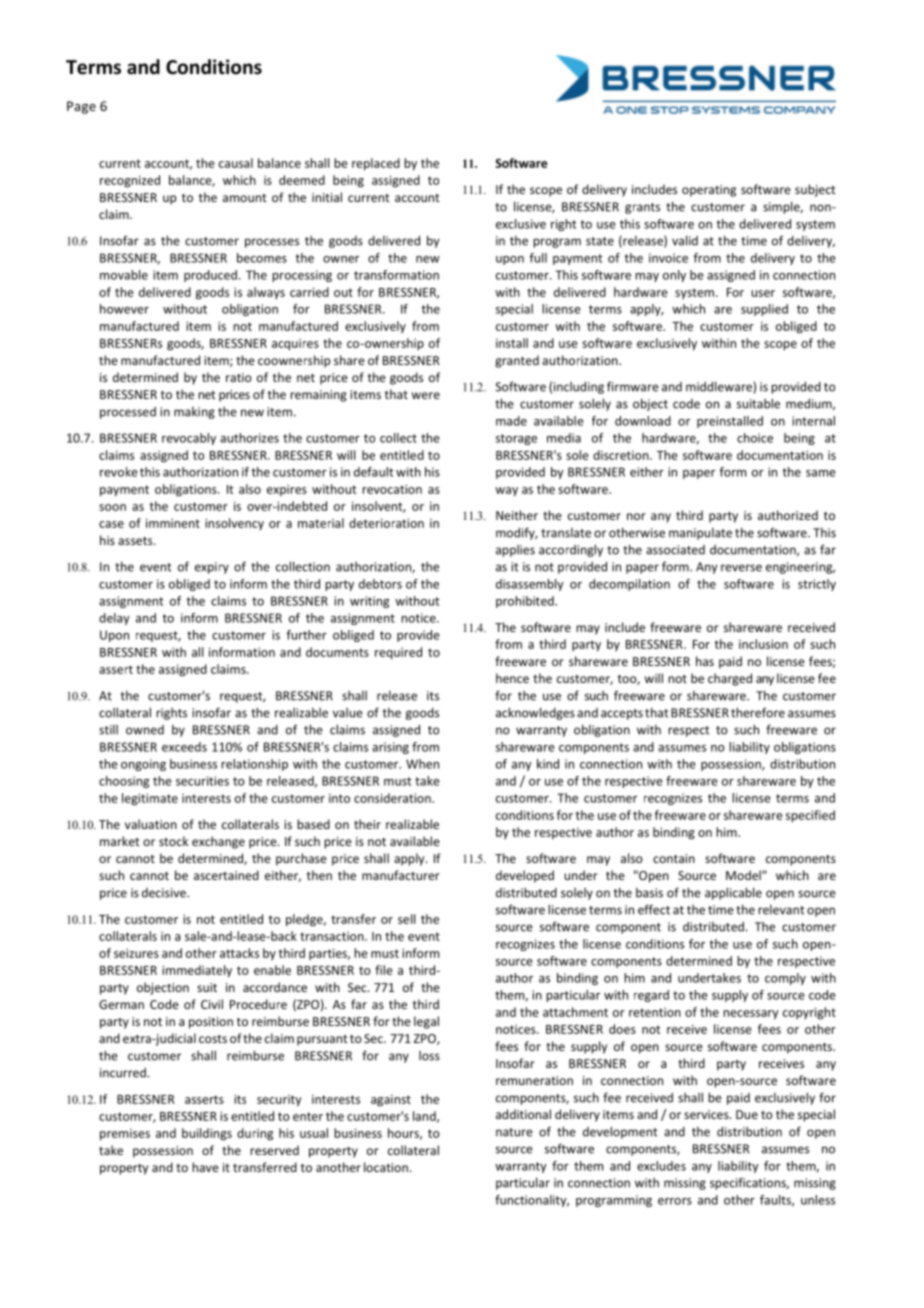  I want to click on replaced, so click(376, 164).
